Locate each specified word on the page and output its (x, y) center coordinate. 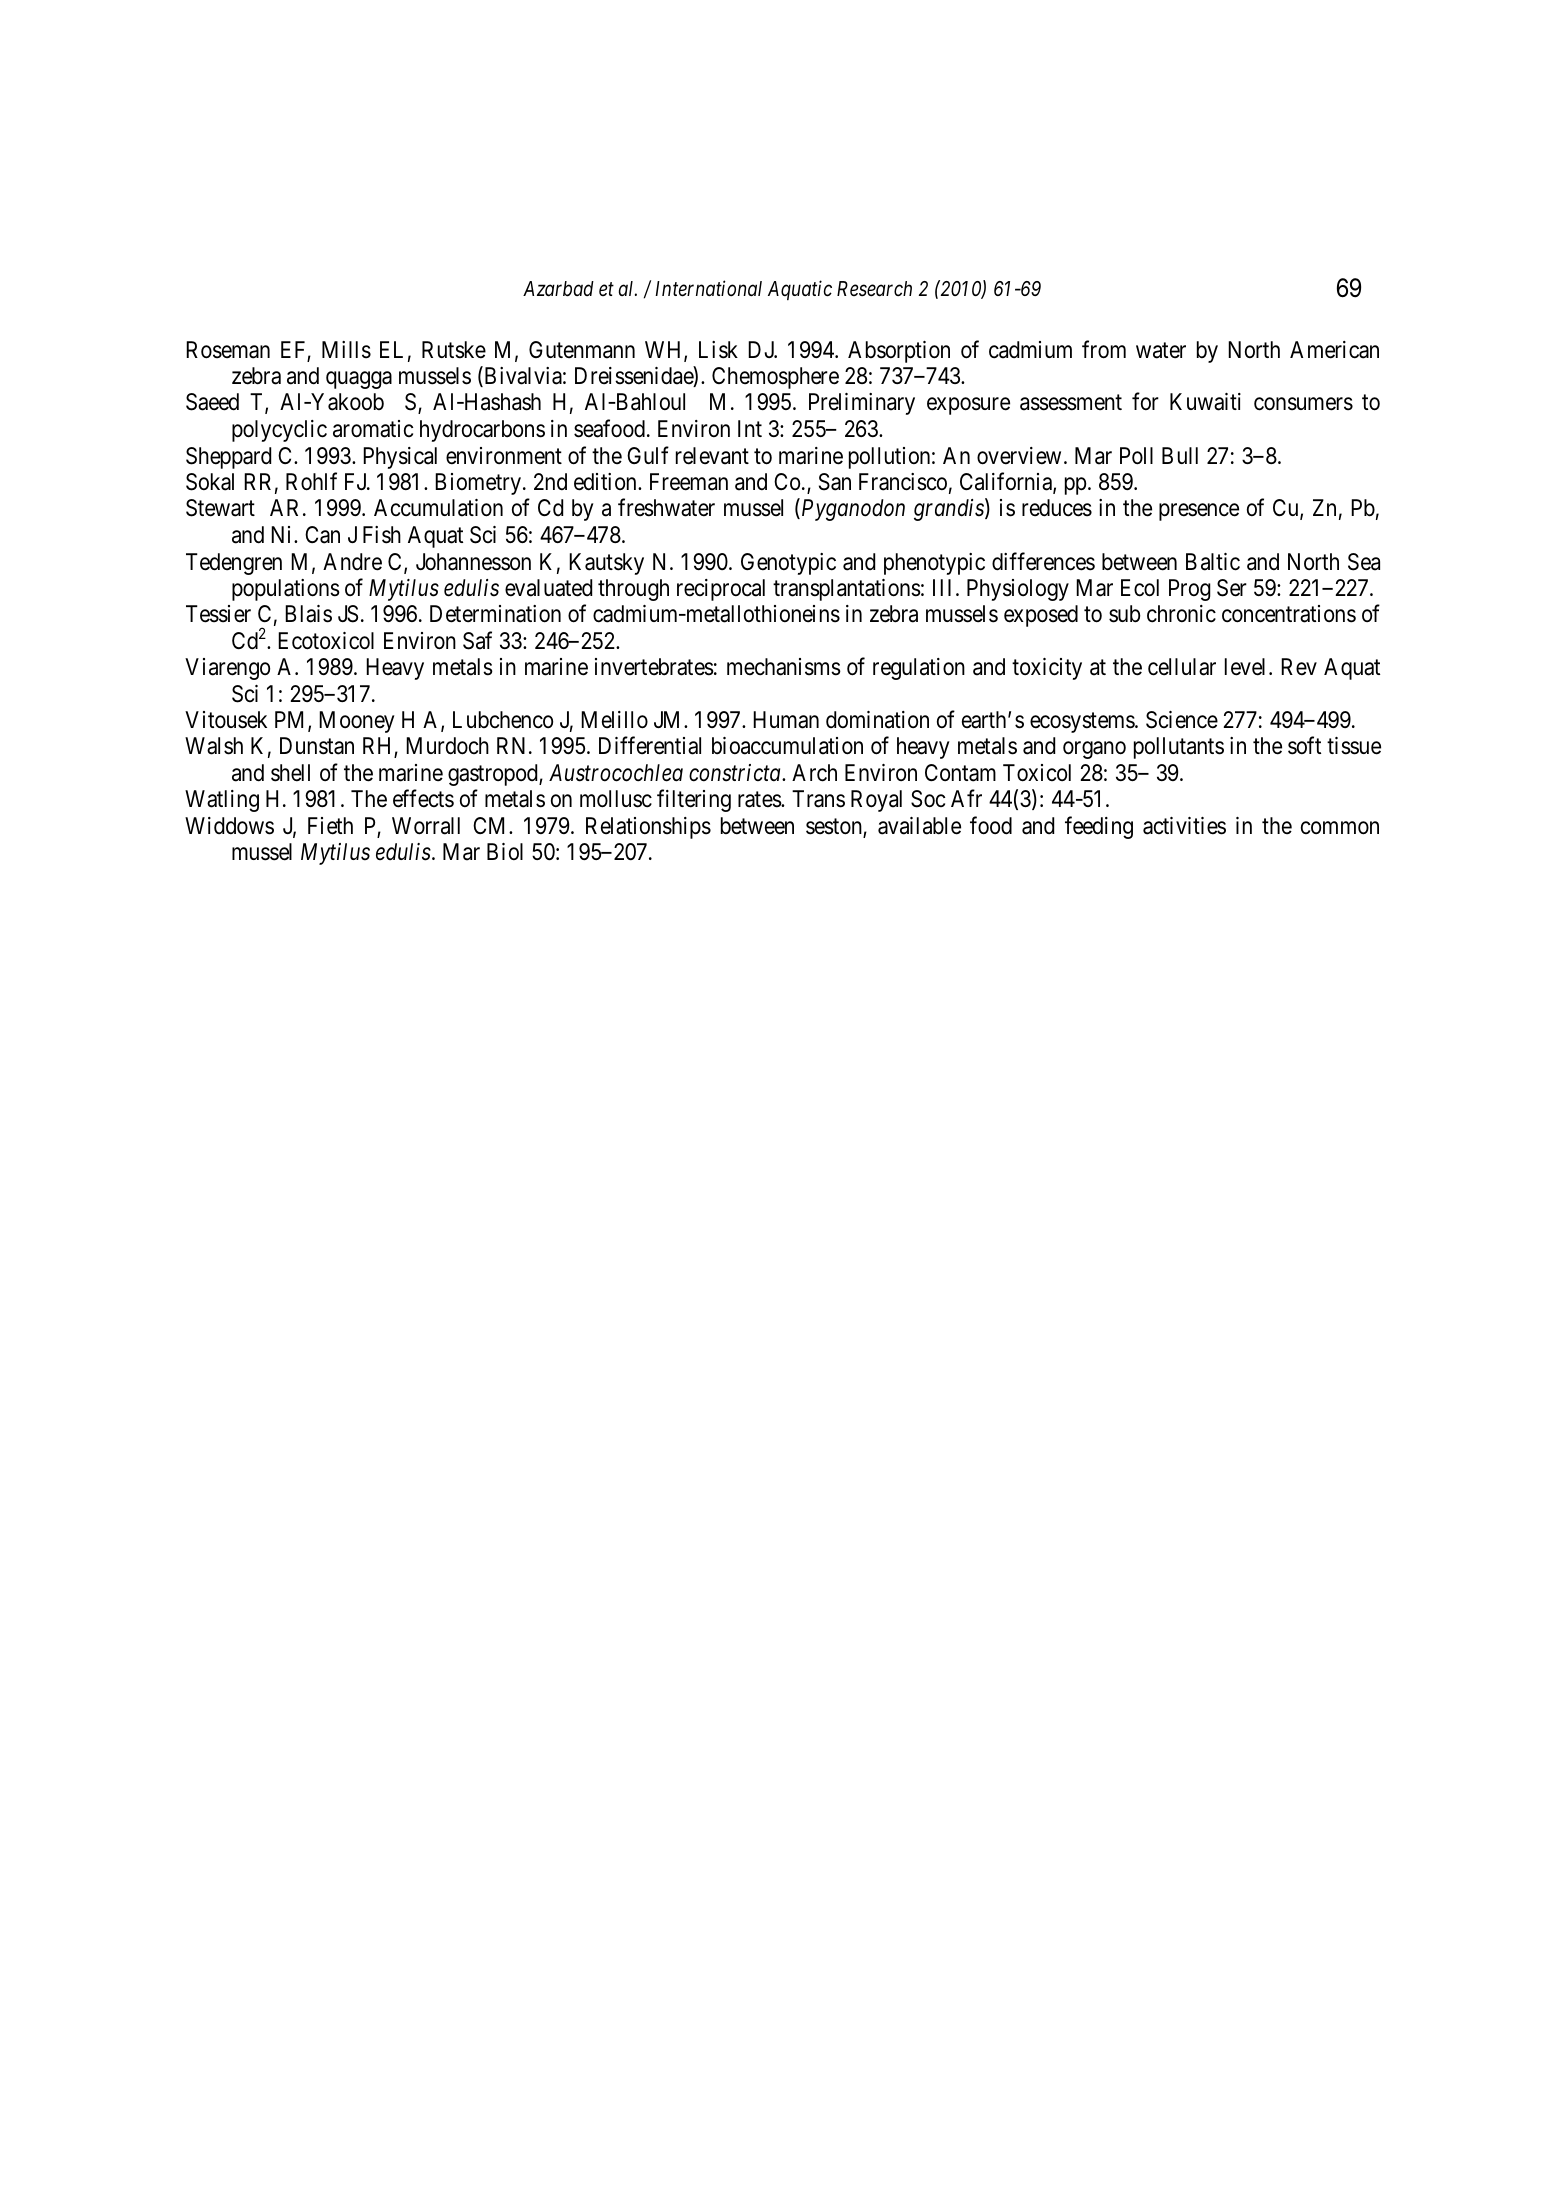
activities (1184, 826)
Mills (346, 350)
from (1104, 349)
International (708, 288)
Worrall (426, 826)
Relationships (648, 828)
